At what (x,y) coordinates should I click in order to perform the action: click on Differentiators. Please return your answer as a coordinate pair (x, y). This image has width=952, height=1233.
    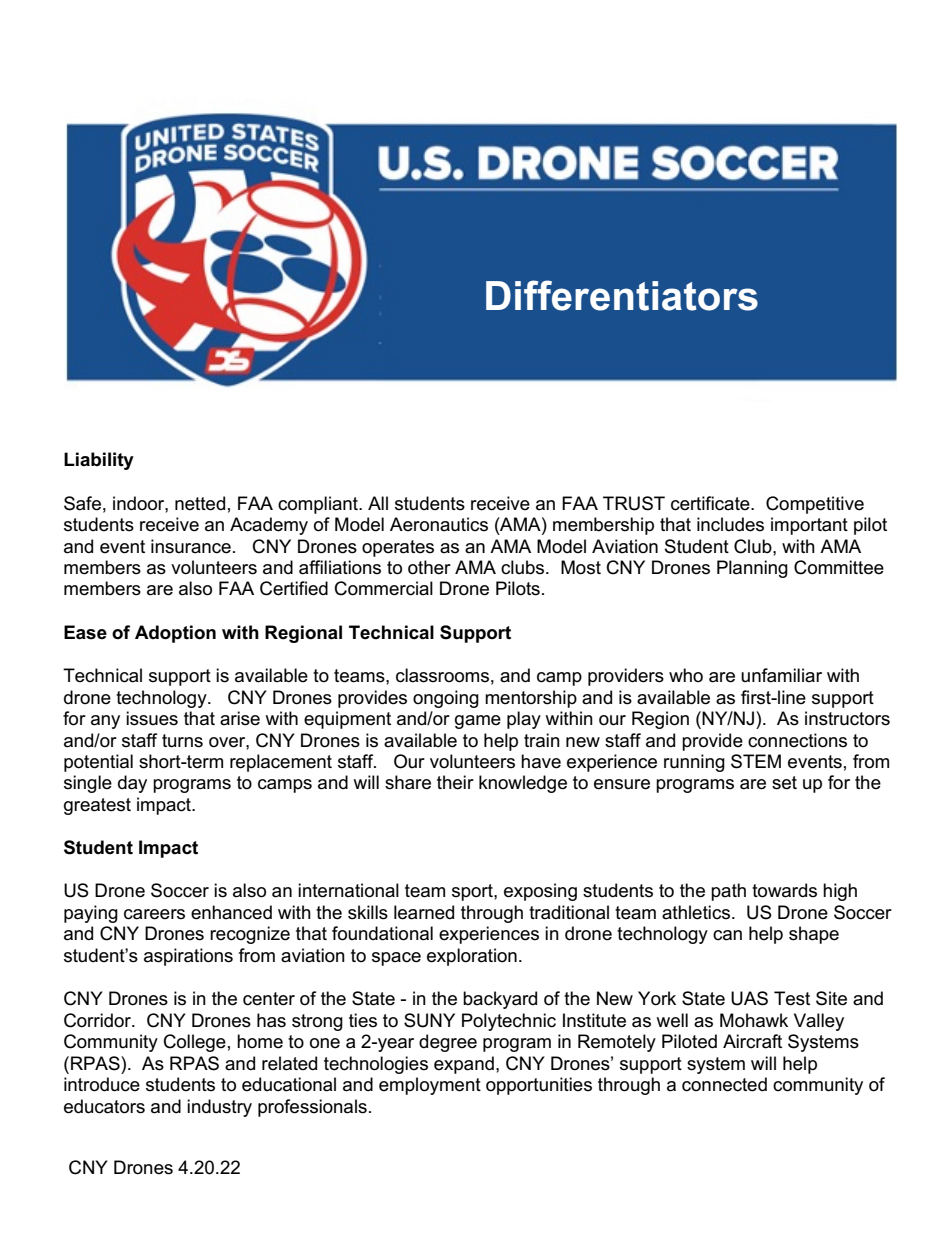
    Looking at the image, I should click on (622, 295).
